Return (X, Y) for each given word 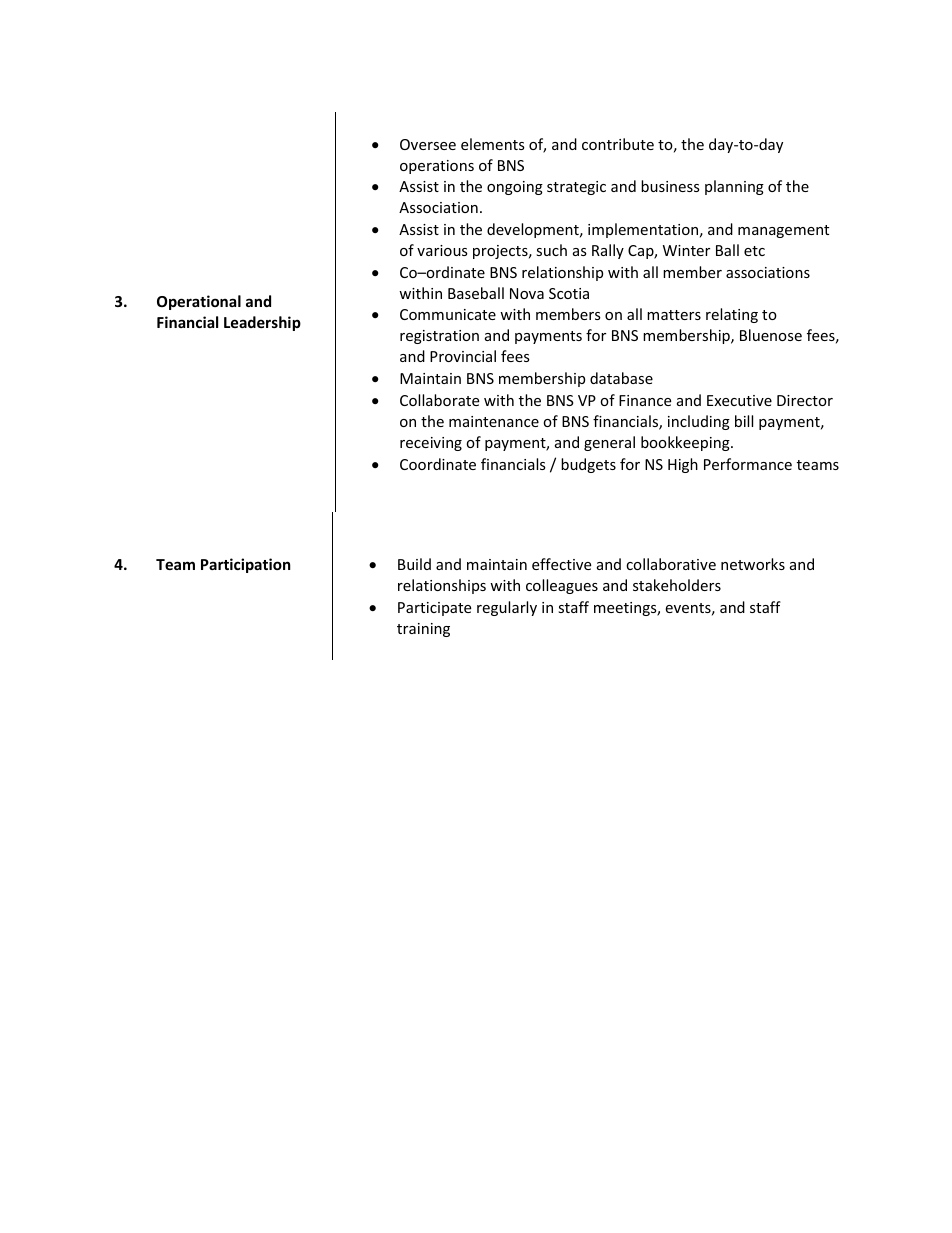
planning (734, 187)
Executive (739, 400)
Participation (246, 565)
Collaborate (439, 400)
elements (493, 144)
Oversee (428, 144)
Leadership (262, 323)
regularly (507, 608)
